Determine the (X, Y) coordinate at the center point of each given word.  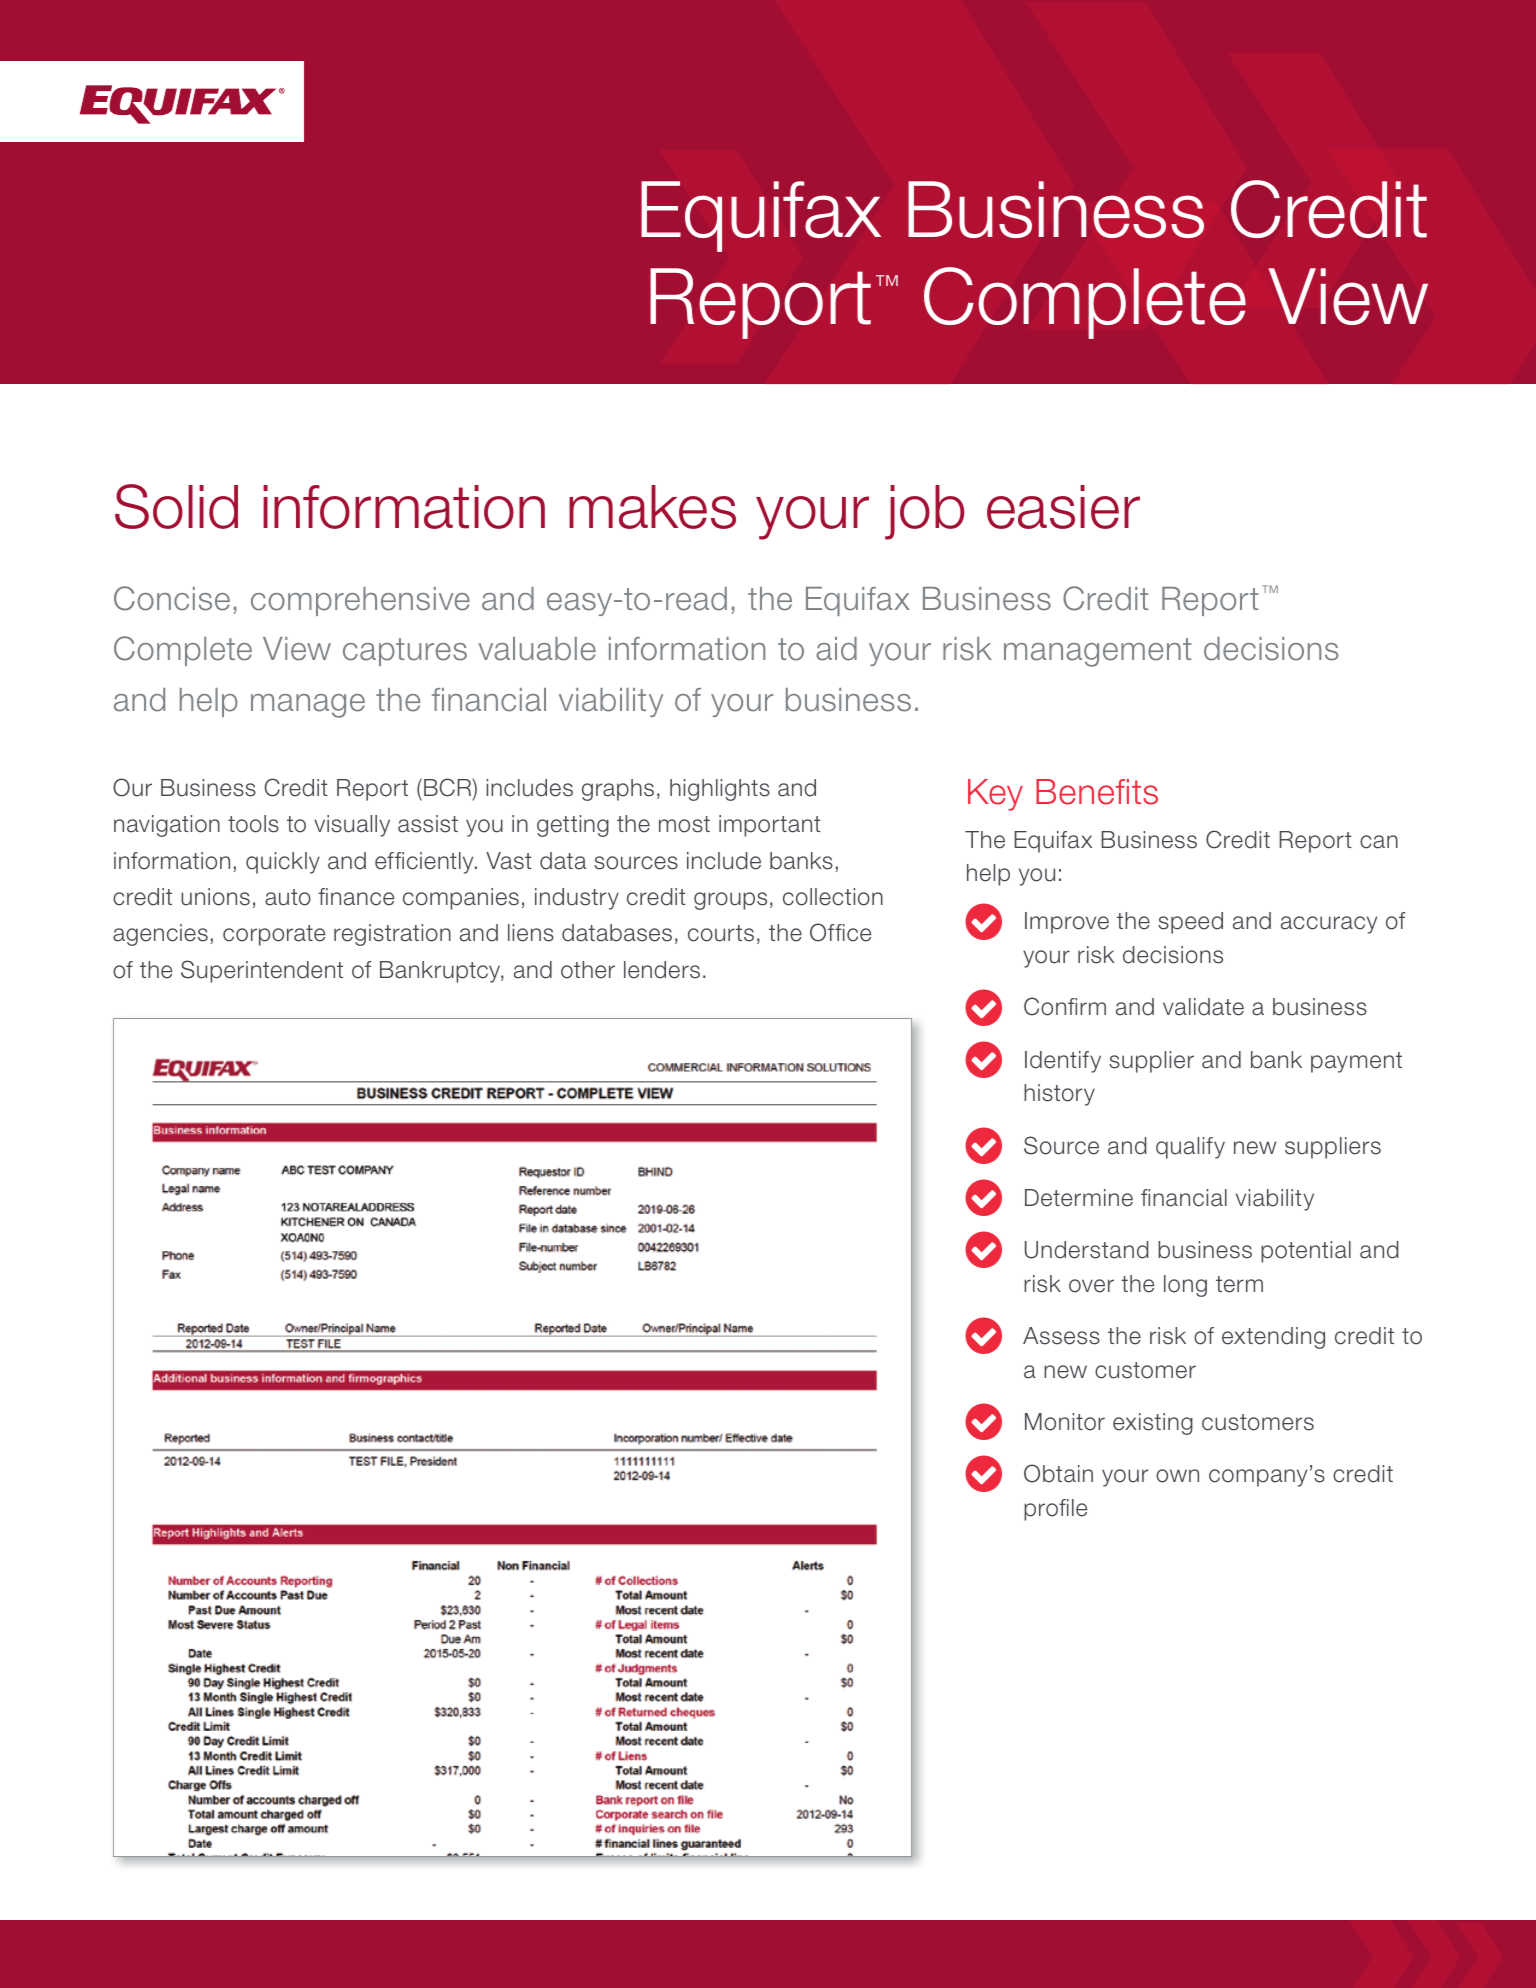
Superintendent (262, 971)
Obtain (1058, 1473)
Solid (176, 506)
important (770, 826)
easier (1063, 507)
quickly (283, 863)
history (1059, 1095)
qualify (1190, 1148)
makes (652, 507)
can (1379, 842)
